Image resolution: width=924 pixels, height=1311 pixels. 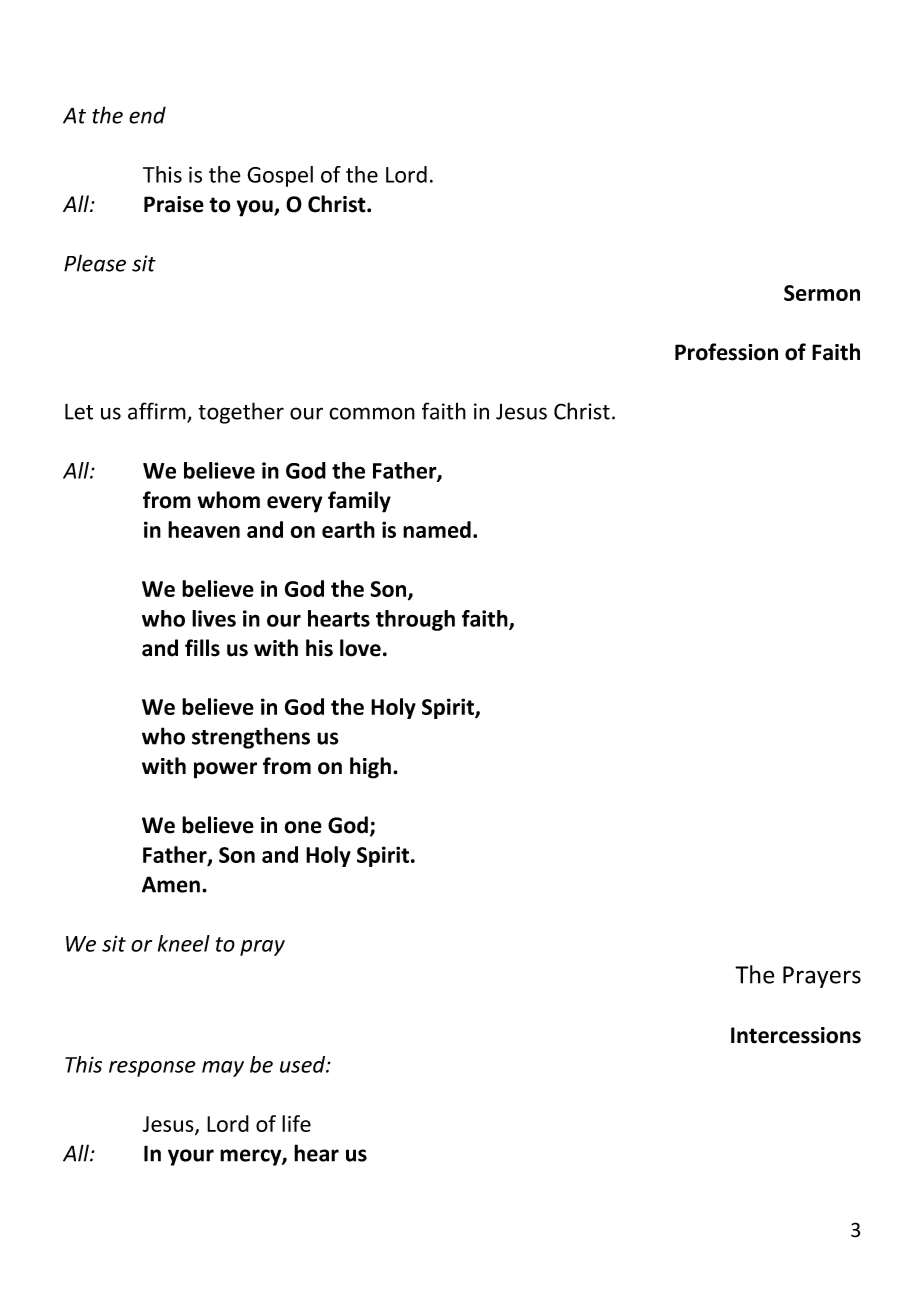 I want to click on Sermon, so click(x=822, y=293).
